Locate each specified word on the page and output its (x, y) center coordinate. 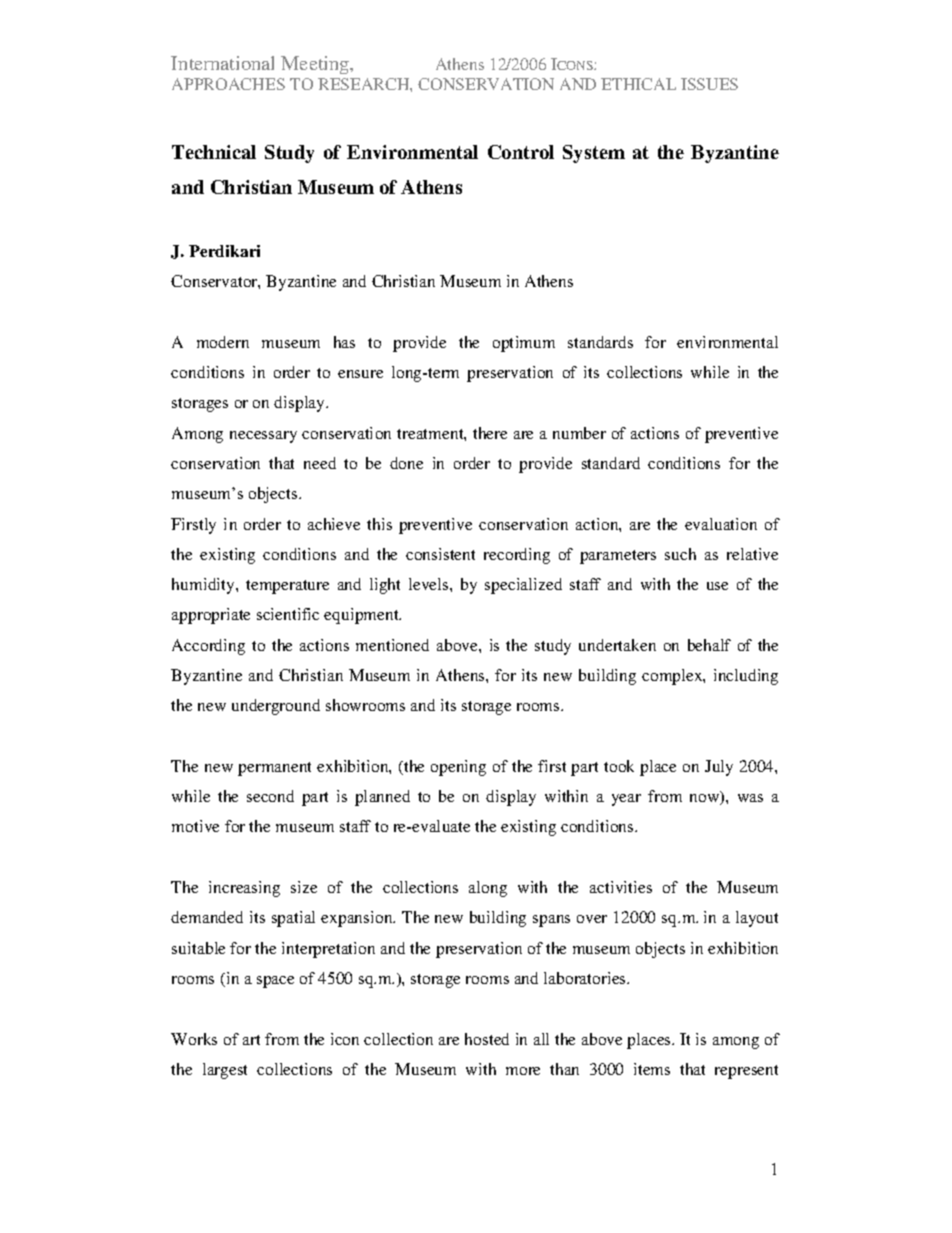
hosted (487, 1039)
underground (276, 707)
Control (521, 152)
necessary (263, 437)
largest (225, 1071)
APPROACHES (228, 84)
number (579, 433)
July (719, 768)
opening (458, 768)
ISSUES (709, 84)
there (490, 433)
